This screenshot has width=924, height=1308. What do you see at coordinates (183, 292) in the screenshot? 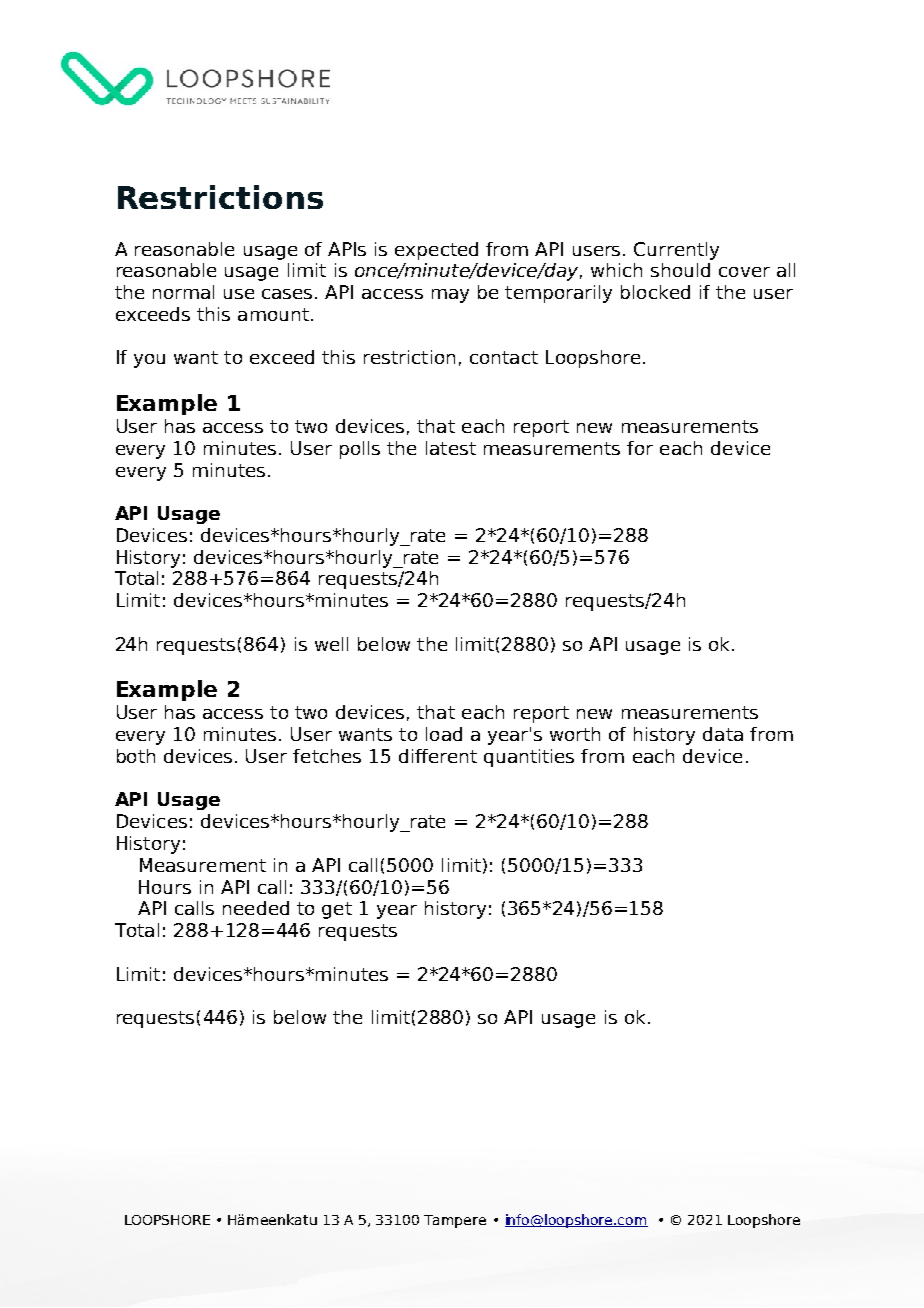
I see `normal` at bounding box center [183, 292].
